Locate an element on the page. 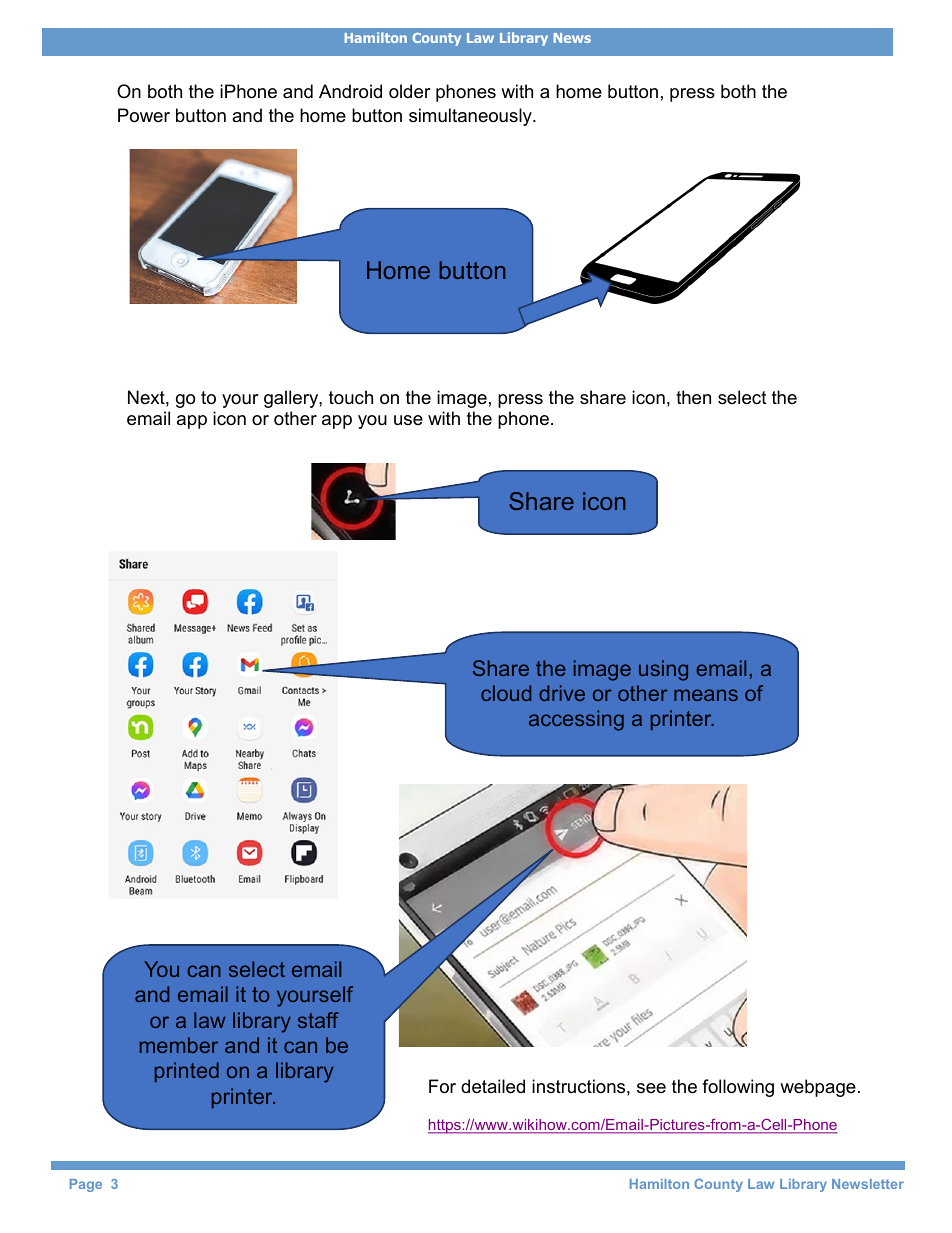 This page has width=952, height=1233. using is located at coordinates (663, 670).
